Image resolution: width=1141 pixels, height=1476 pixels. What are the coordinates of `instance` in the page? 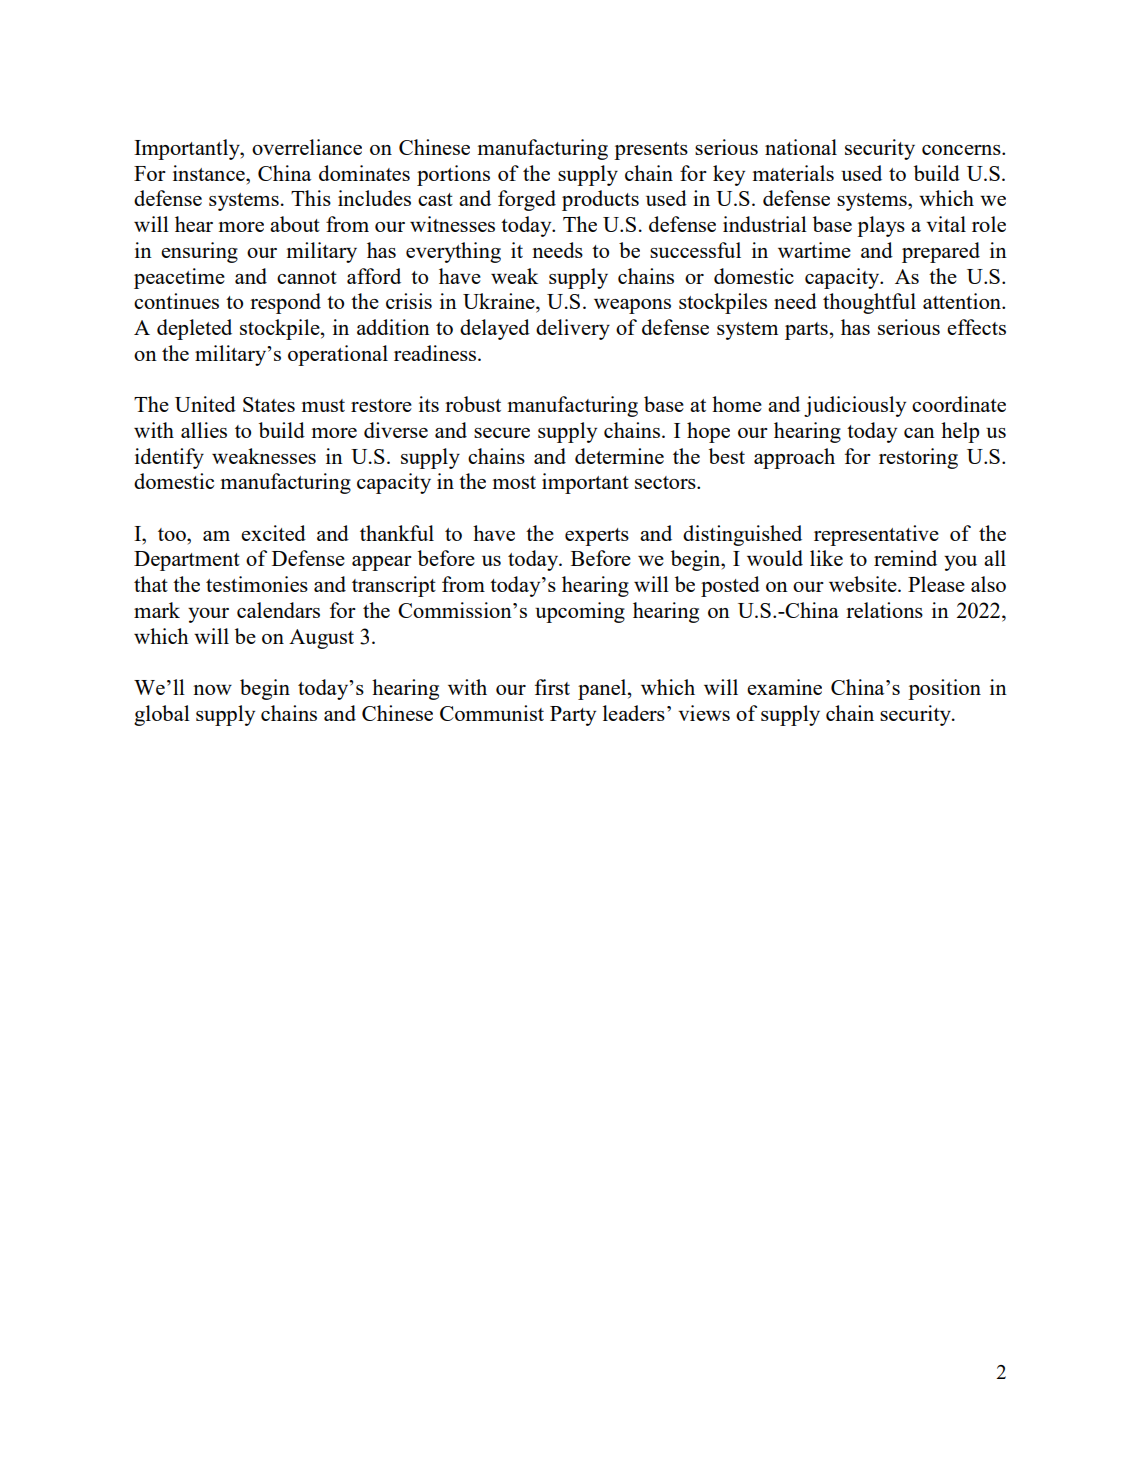 It's located at (210, 173).
